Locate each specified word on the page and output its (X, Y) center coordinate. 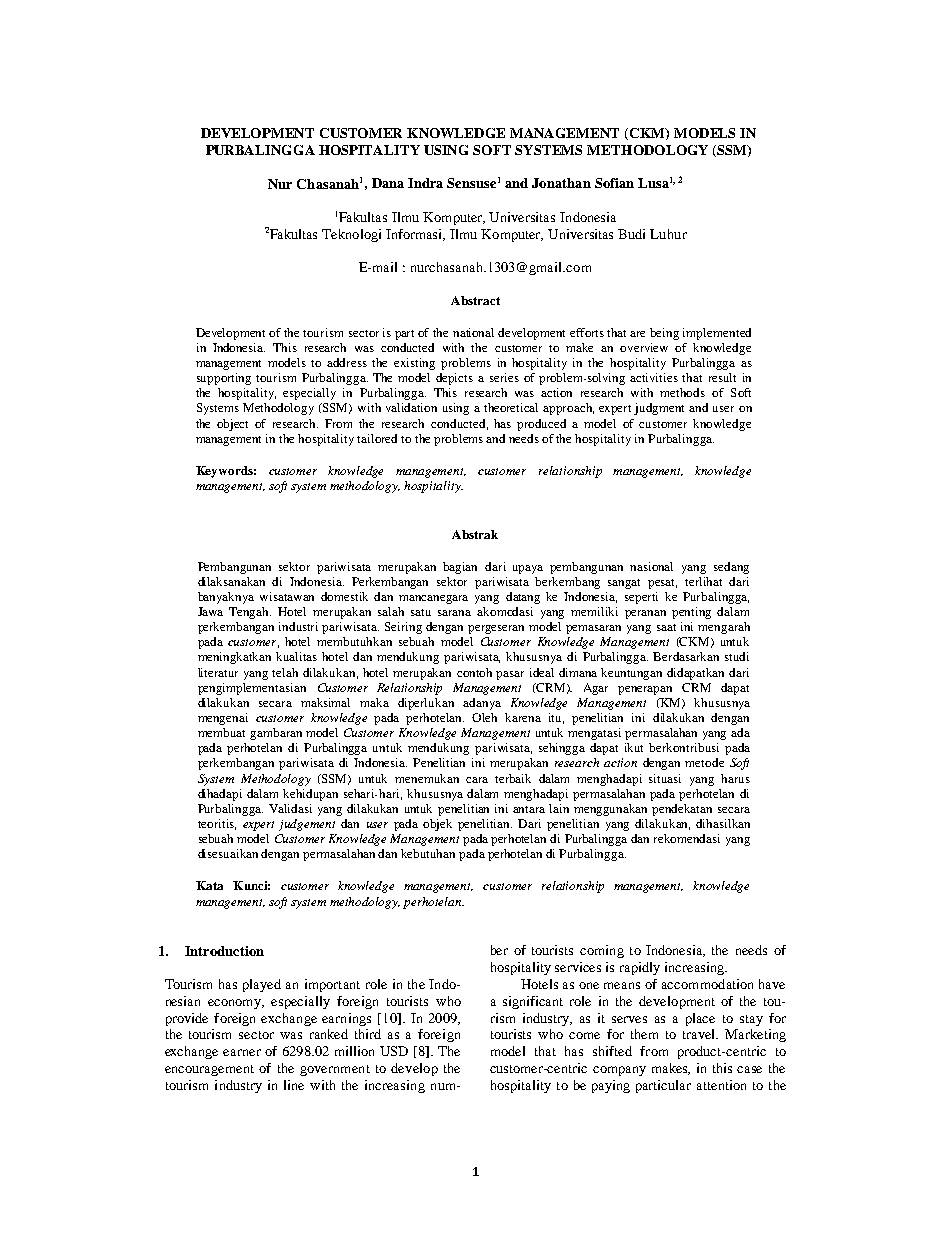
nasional (651, 566)
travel (700, 1034)
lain (559, 808)
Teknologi (351, 235)
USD (394, 1051)
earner (242, 1052)
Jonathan (561, 183)
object (232, 425)
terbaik (513, 778)
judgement (307, 825)
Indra (425, 183)
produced (541, 425)
